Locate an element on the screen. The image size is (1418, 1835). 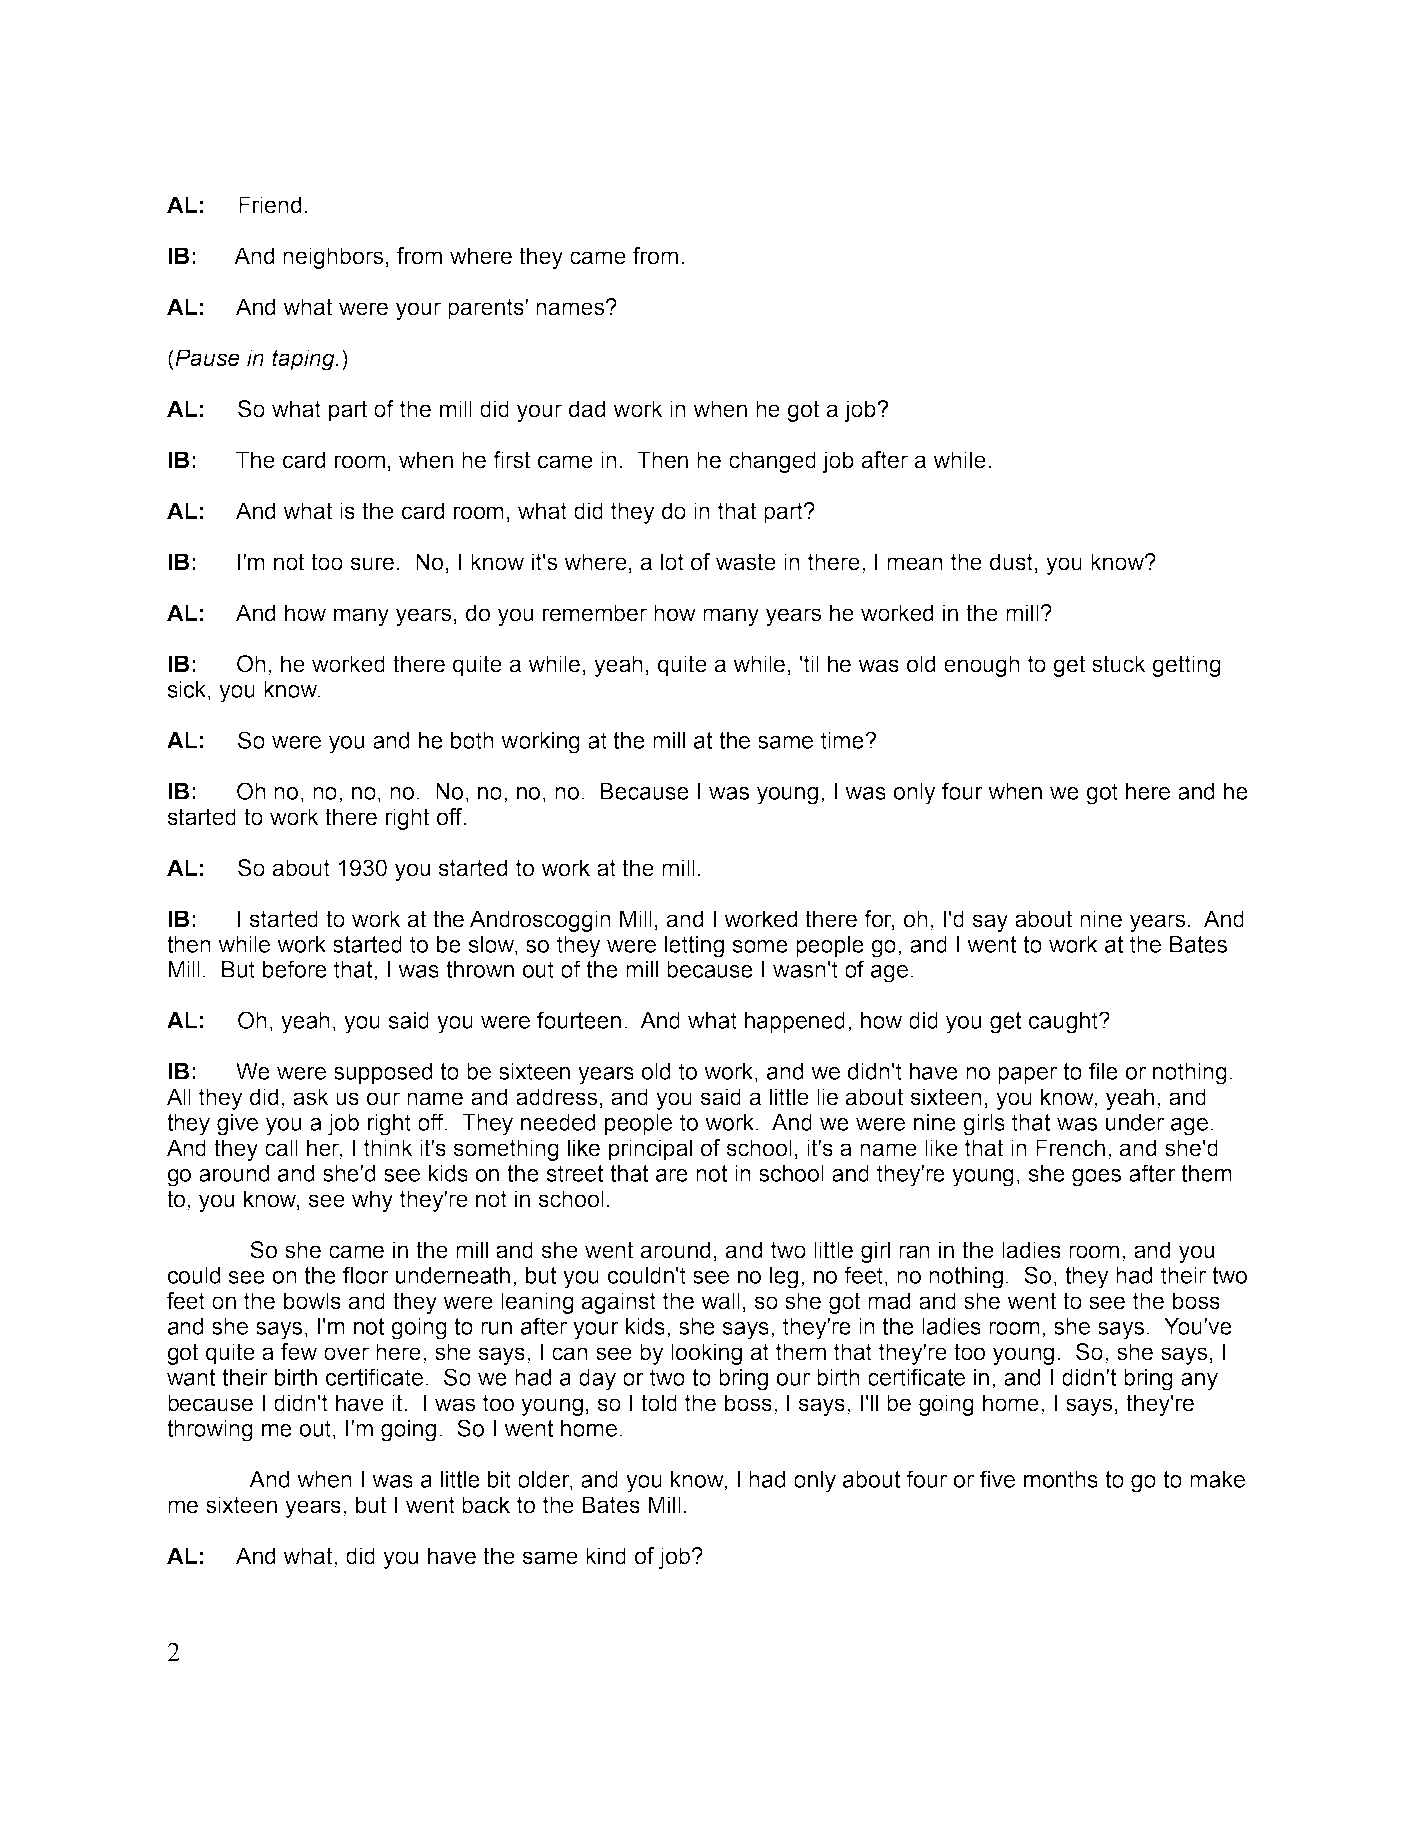
kind is located at coordinates (606, 1556).
